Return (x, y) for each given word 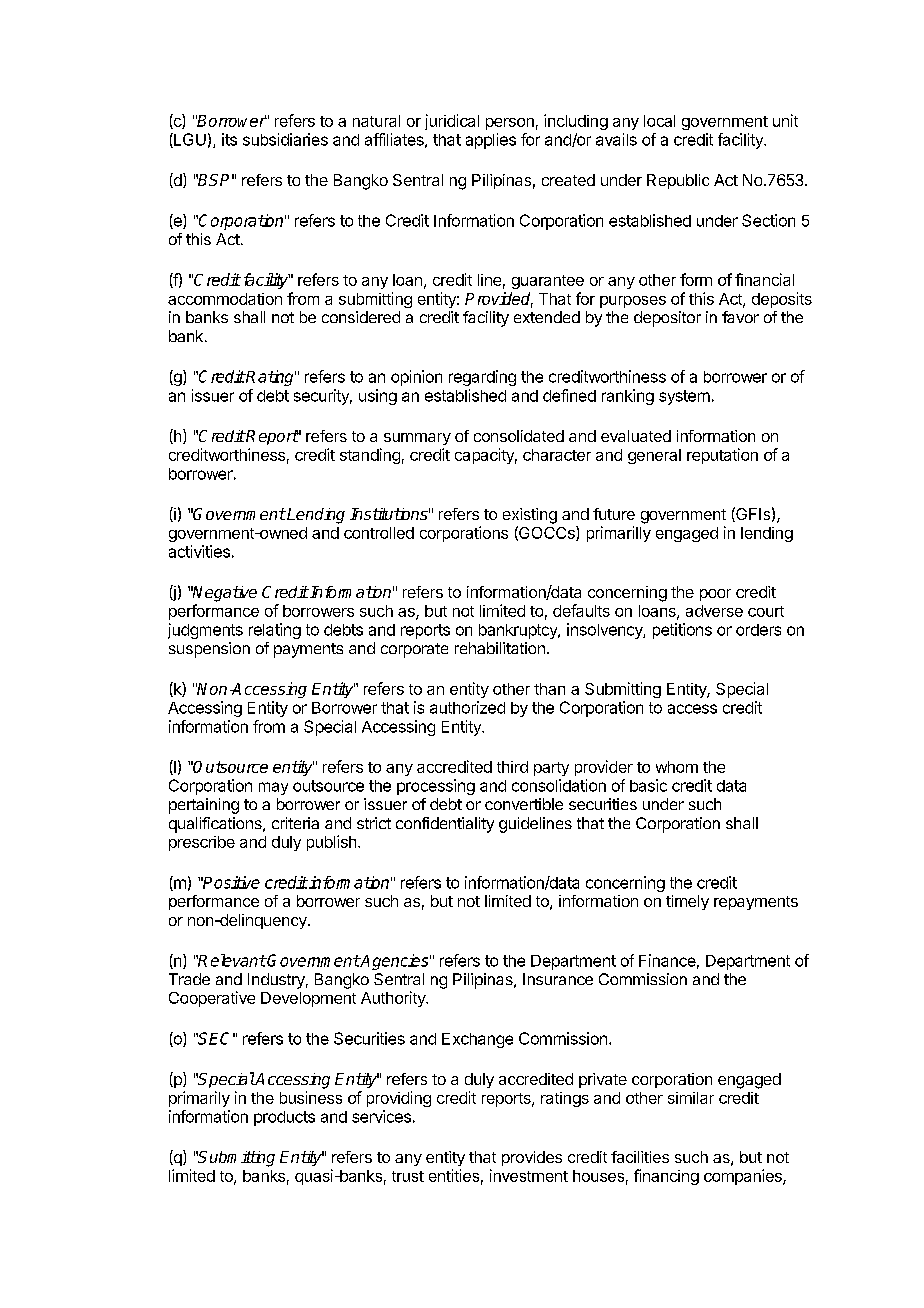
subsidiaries (285, 139)
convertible (524, 804)
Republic (678, 181)
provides (532, 1158)
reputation (722, 456)
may (273, 788)
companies (744, 1177)
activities (199, 551)
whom (677, 767)
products (284, 1118)
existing (530, 516)
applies (491, 141)
